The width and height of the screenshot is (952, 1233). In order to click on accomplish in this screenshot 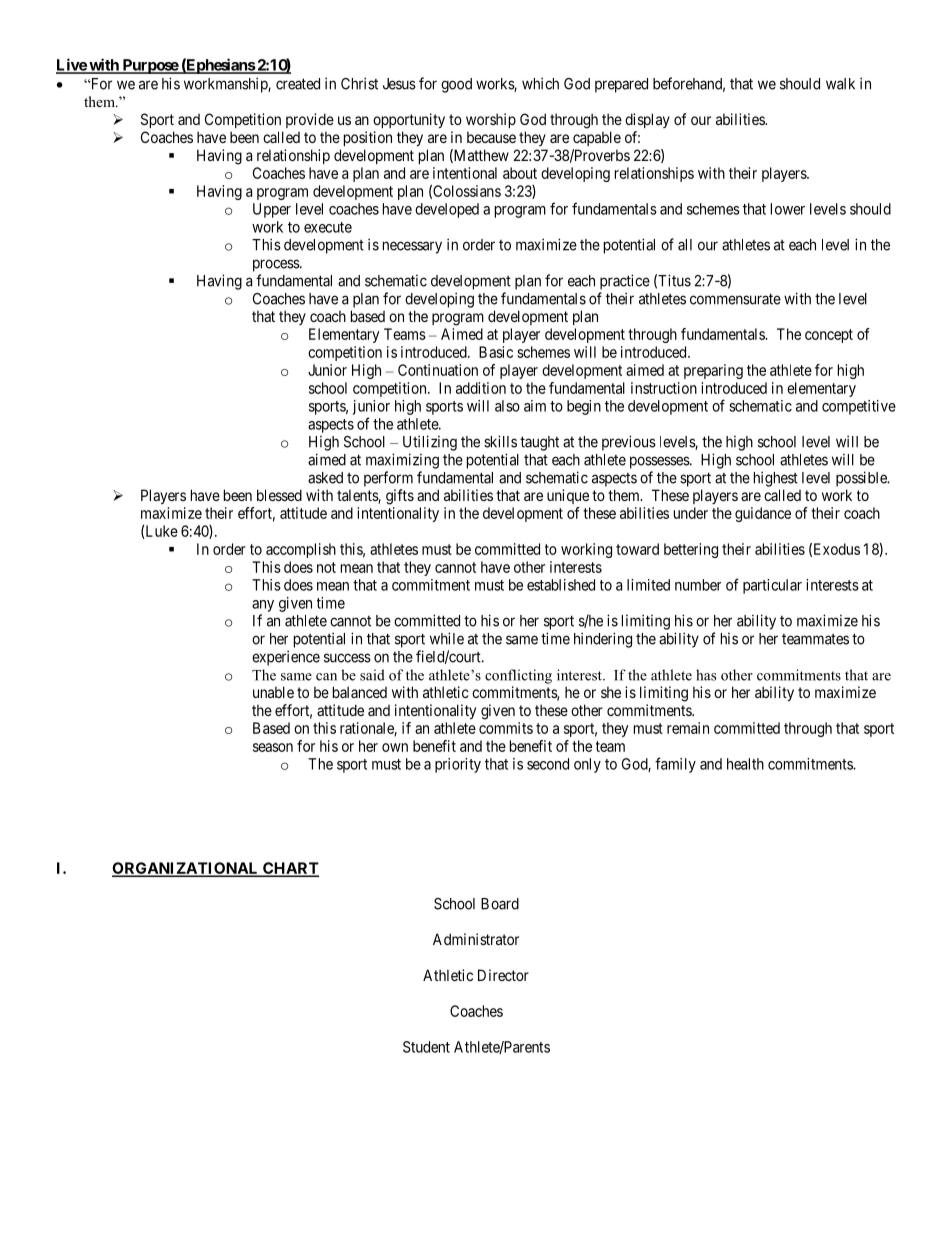, I will do `click(301, 550)`.
